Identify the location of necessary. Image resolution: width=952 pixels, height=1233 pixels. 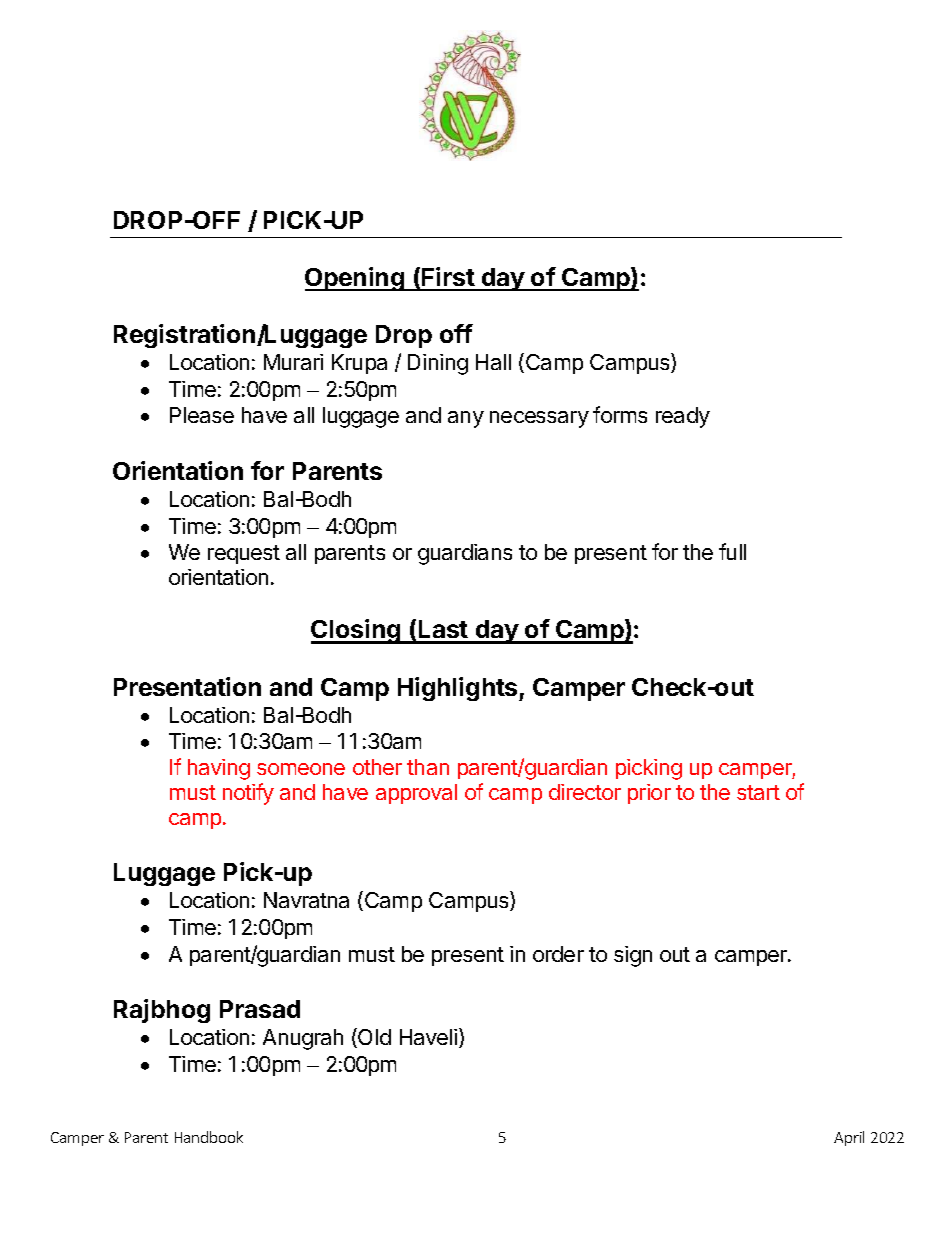
(539, 419).
